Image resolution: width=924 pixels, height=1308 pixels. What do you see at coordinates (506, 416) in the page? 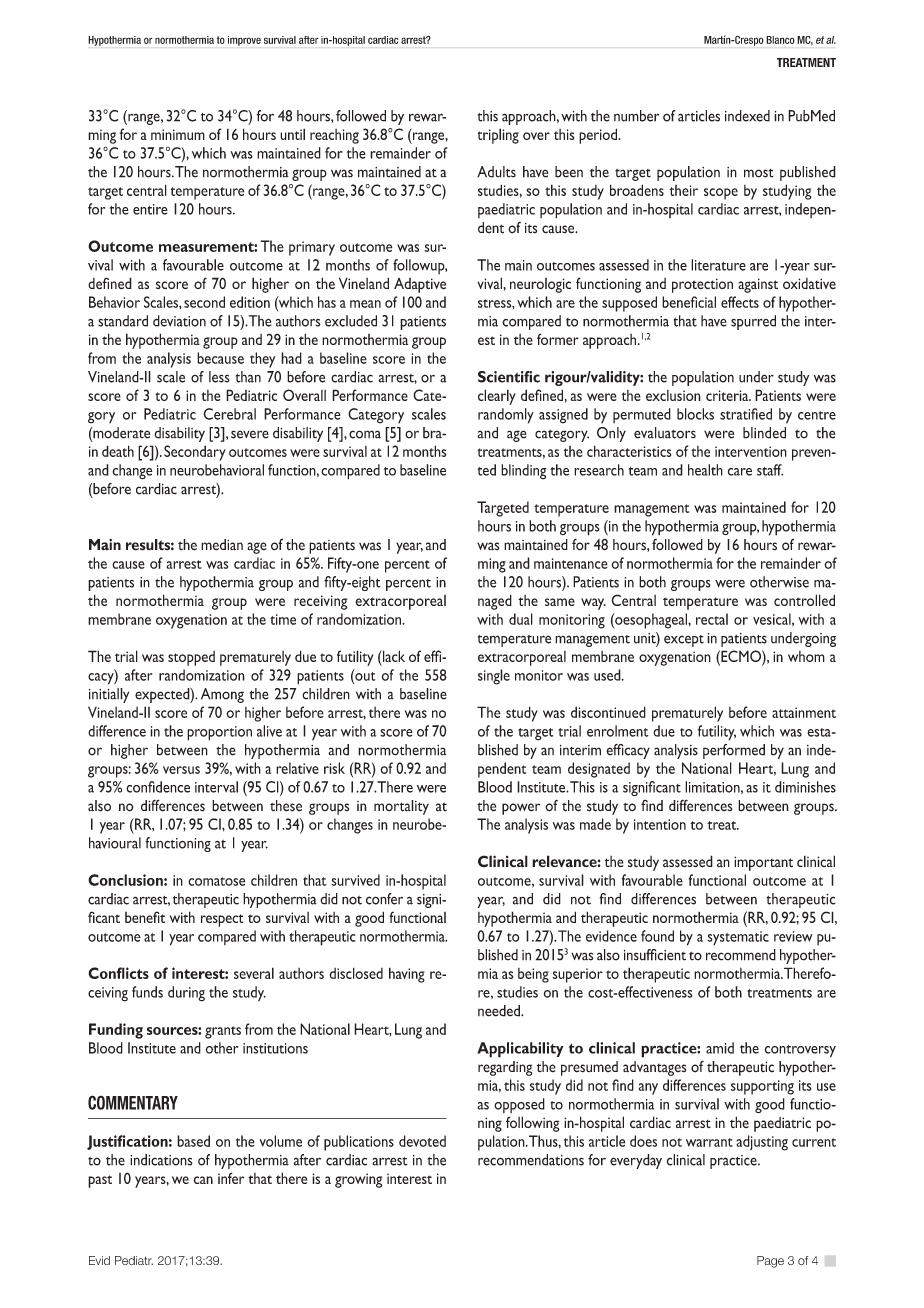
I see `randomly` at bounding box center [506, 416].
